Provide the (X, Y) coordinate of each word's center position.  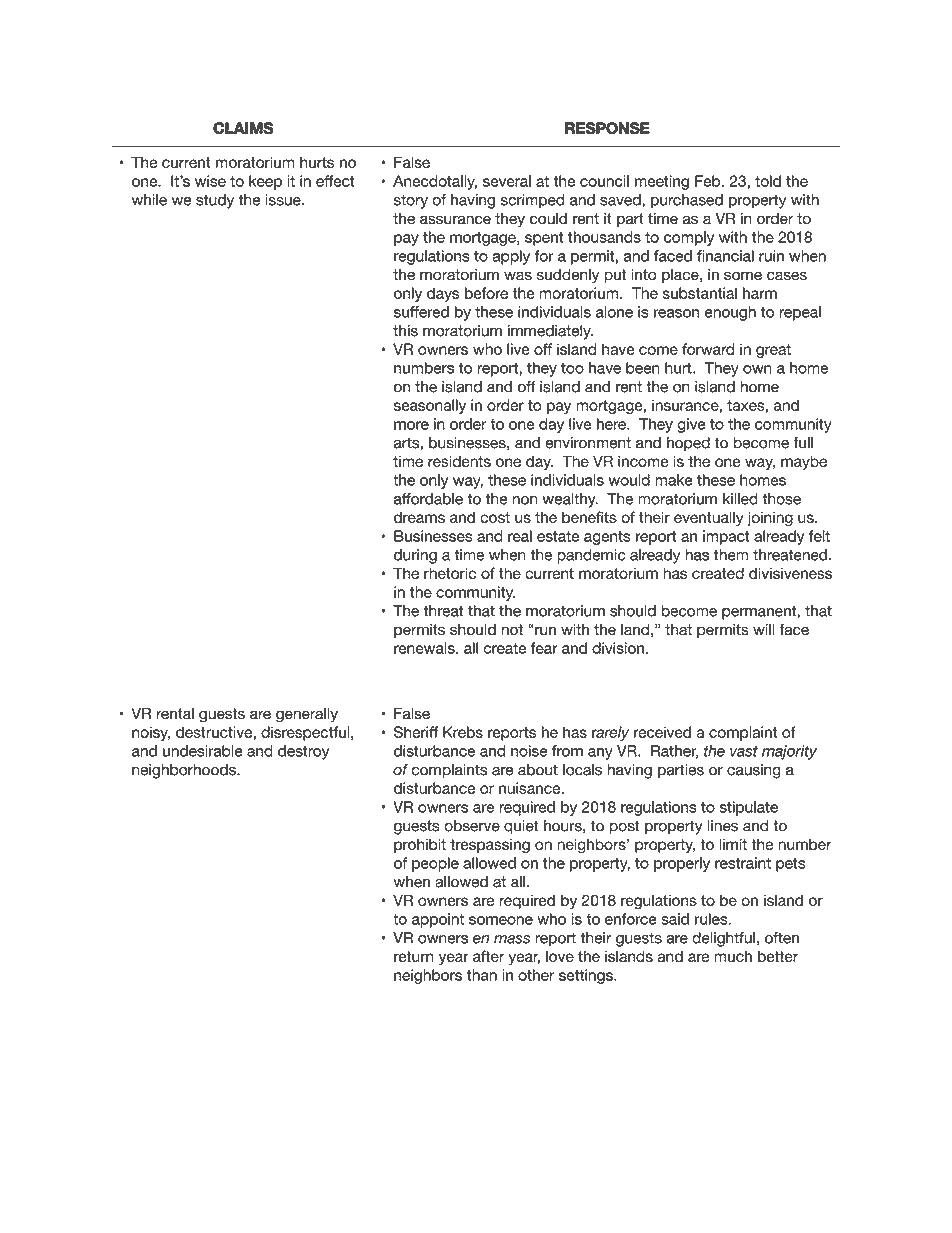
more (411, 425)
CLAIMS (243, 128)
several (507, 181)
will (763, 629)
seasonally (430, 406)
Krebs (463, 732)
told (768, 181)
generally (307, 715)
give (691, 425)
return (414, 956)
